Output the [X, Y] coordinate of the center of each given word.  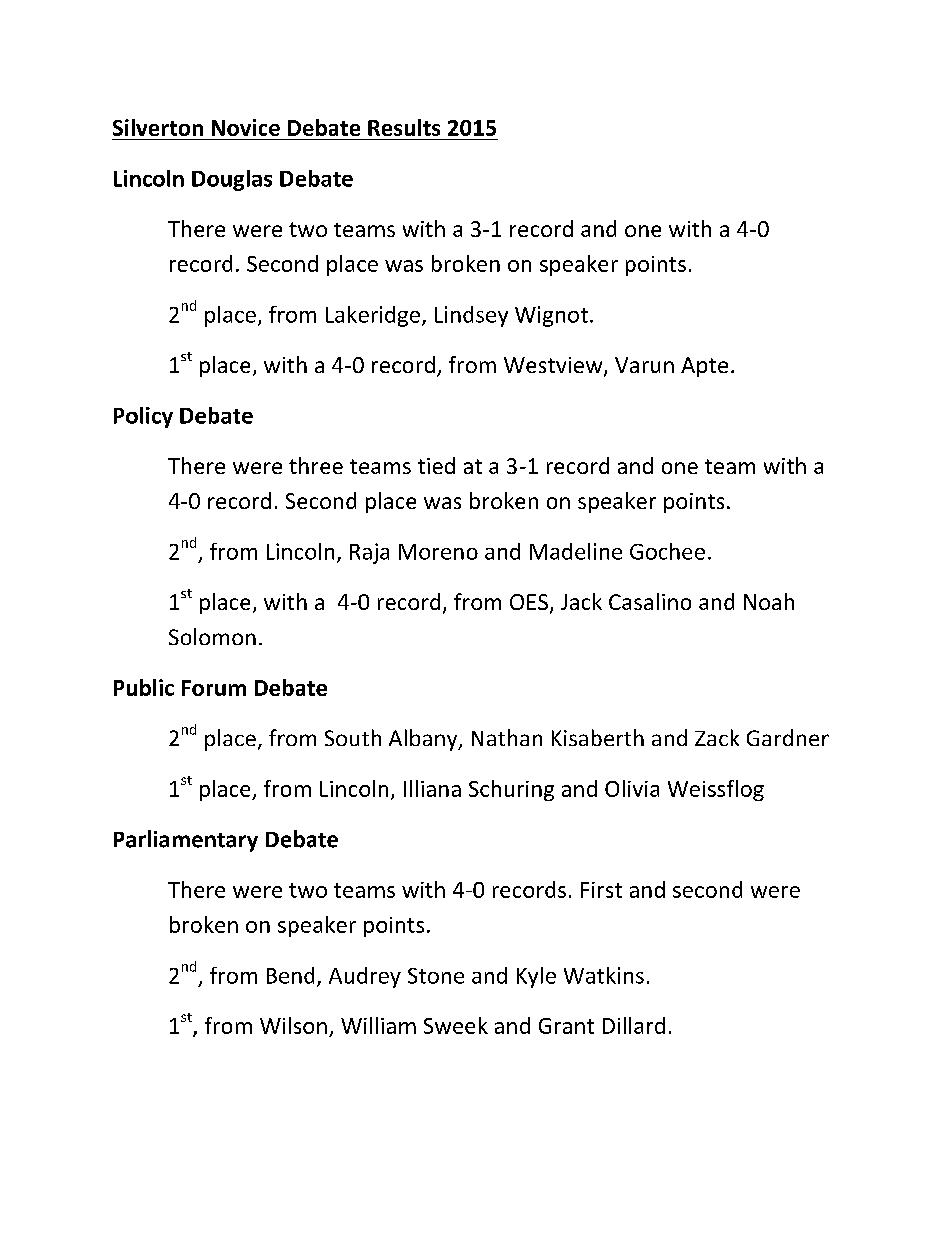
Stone [436, 976]
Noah [769, 601]
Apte [704, 367]
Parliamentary [186, 841]
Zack [717, 737]
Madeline [576, 551]
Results [404, 127]
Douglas [232, 180]
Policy [143, 417]
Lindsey [471, 316]
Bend [290, 975]
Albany [424, 740]
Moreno [438, 552]
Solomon [212, 636]
